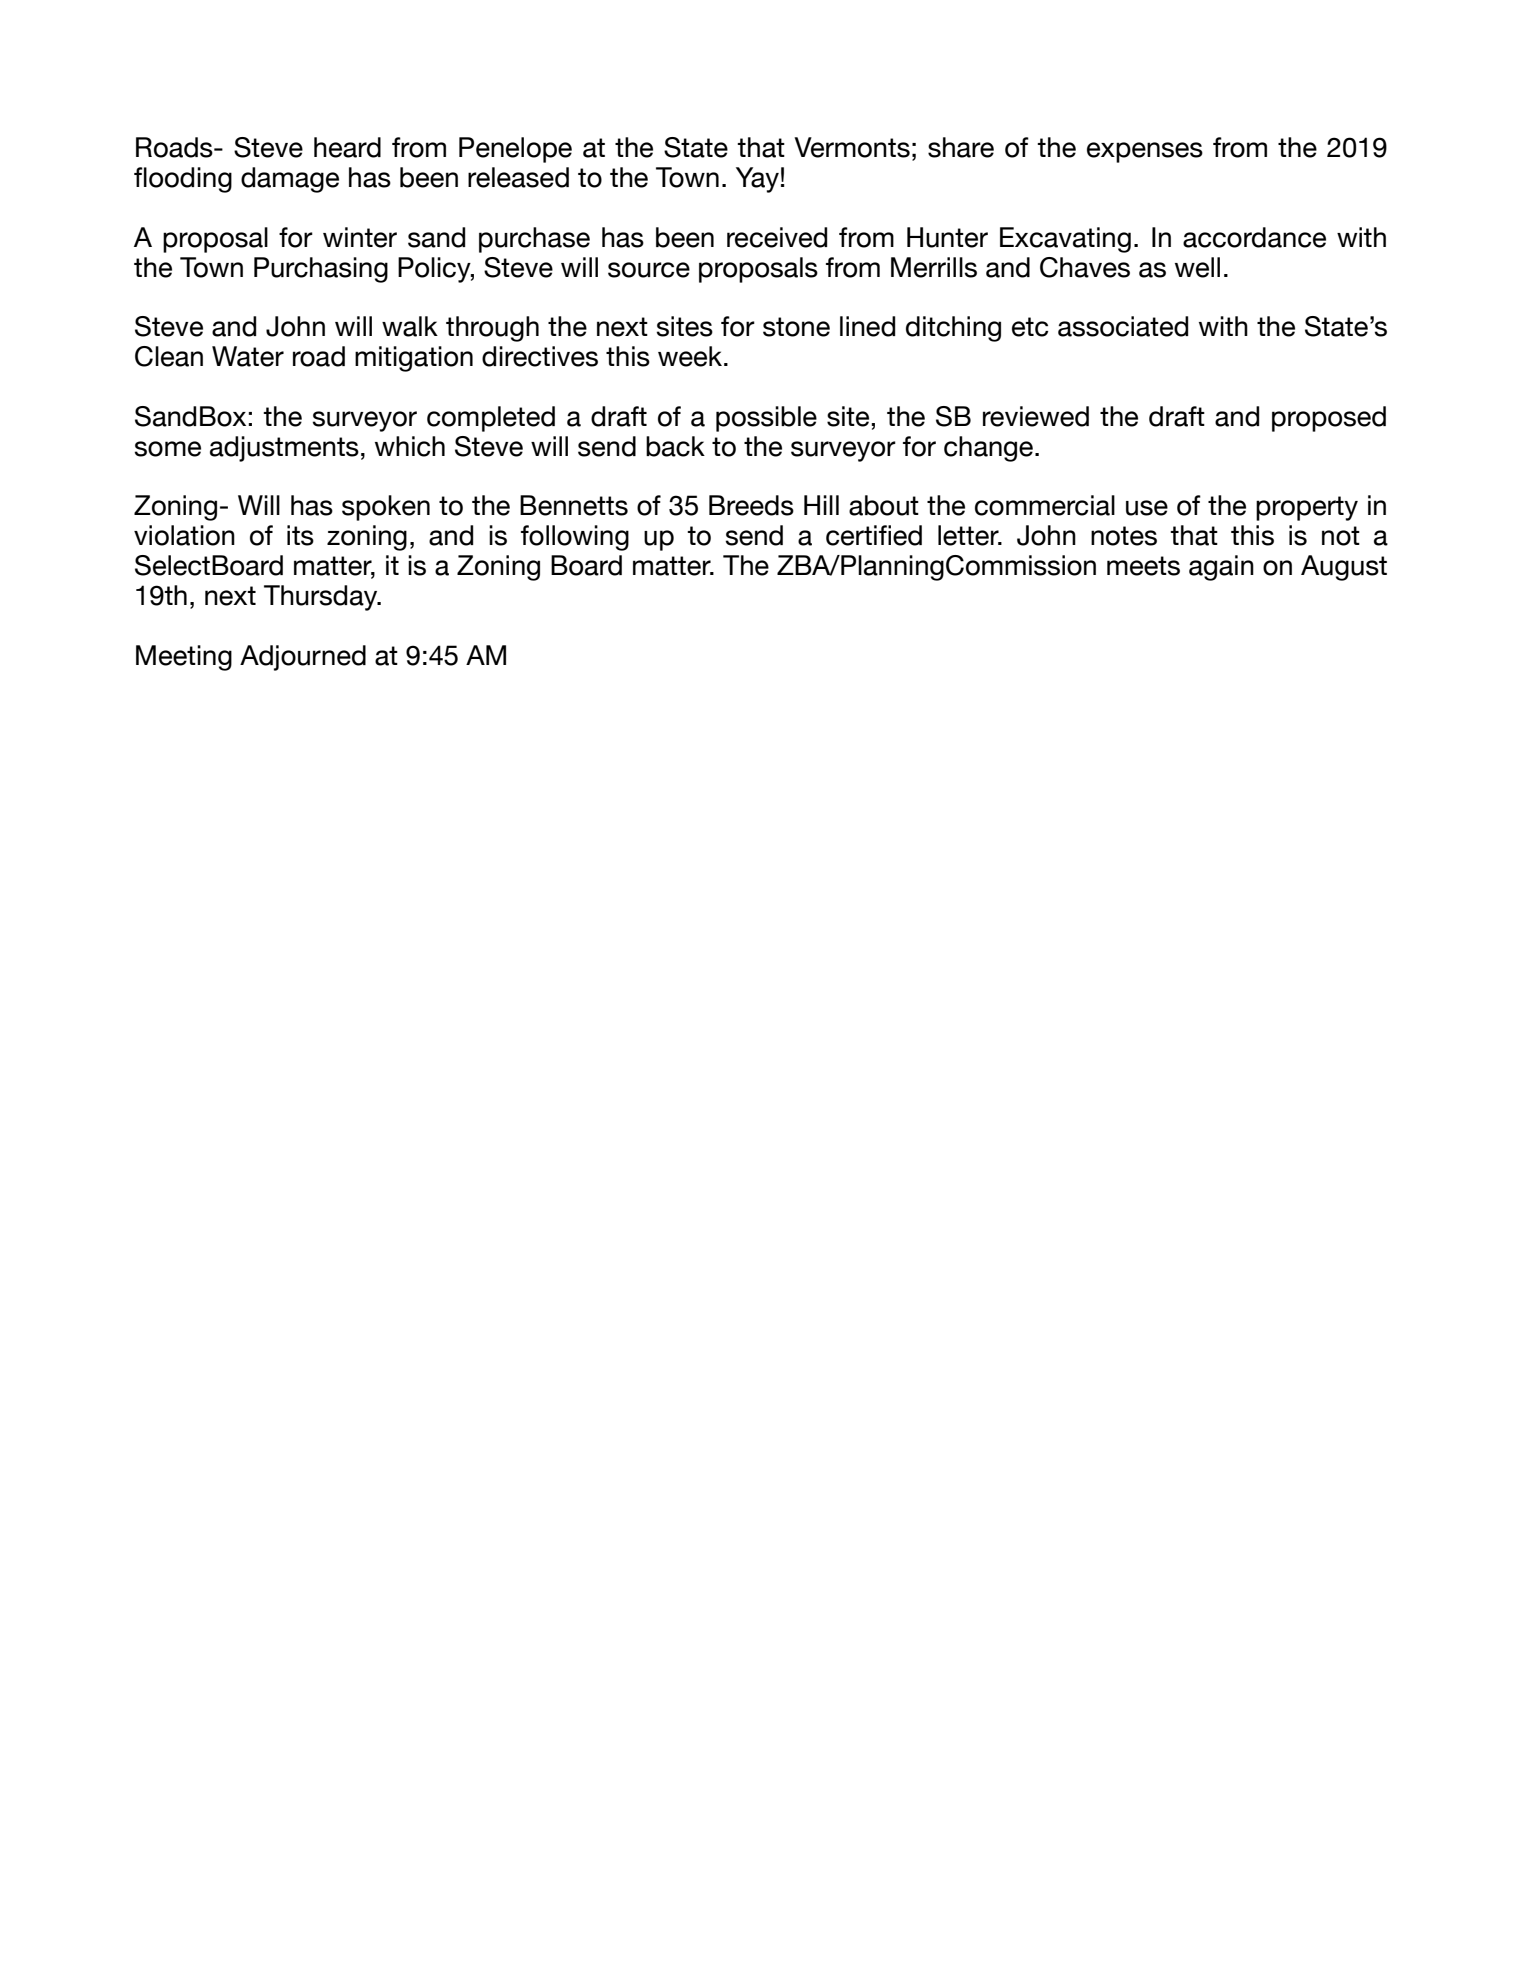 This screenshot has height=1969, width=1522. Describe the element at coordinates (690, 356) in the screenshot. I see `week` at that location.
